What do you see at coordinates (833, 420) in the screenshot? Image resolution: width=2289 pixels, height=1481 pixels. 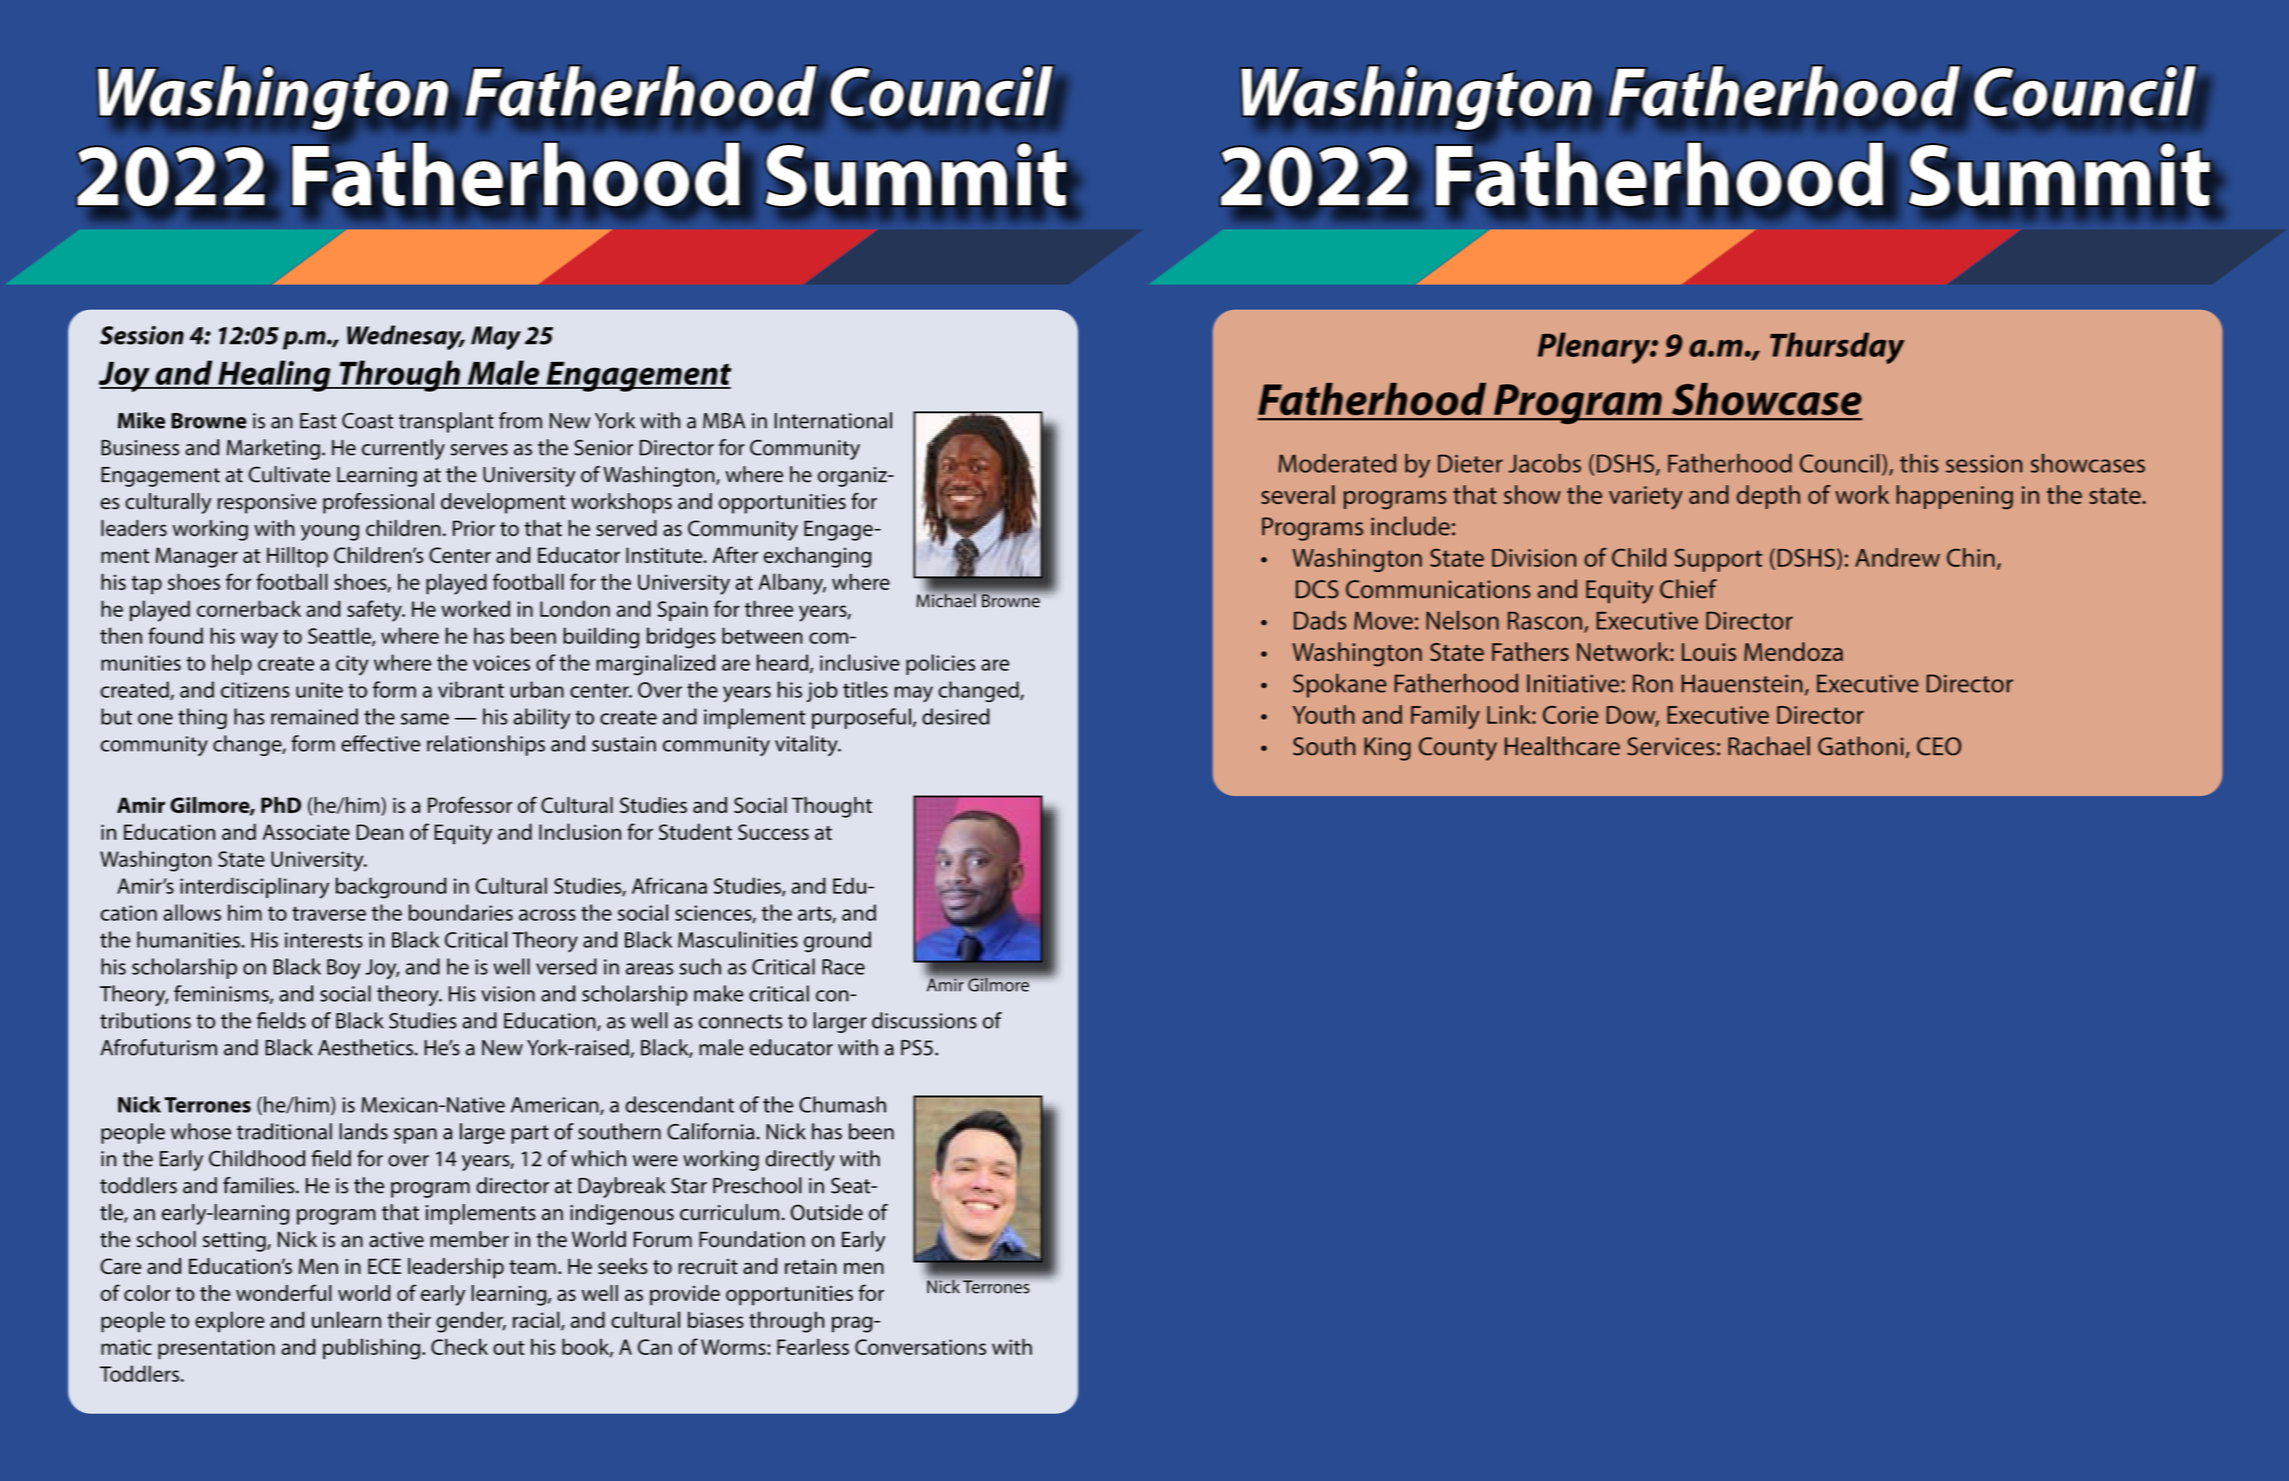 I see `International` at bounding box center [833, 420].
